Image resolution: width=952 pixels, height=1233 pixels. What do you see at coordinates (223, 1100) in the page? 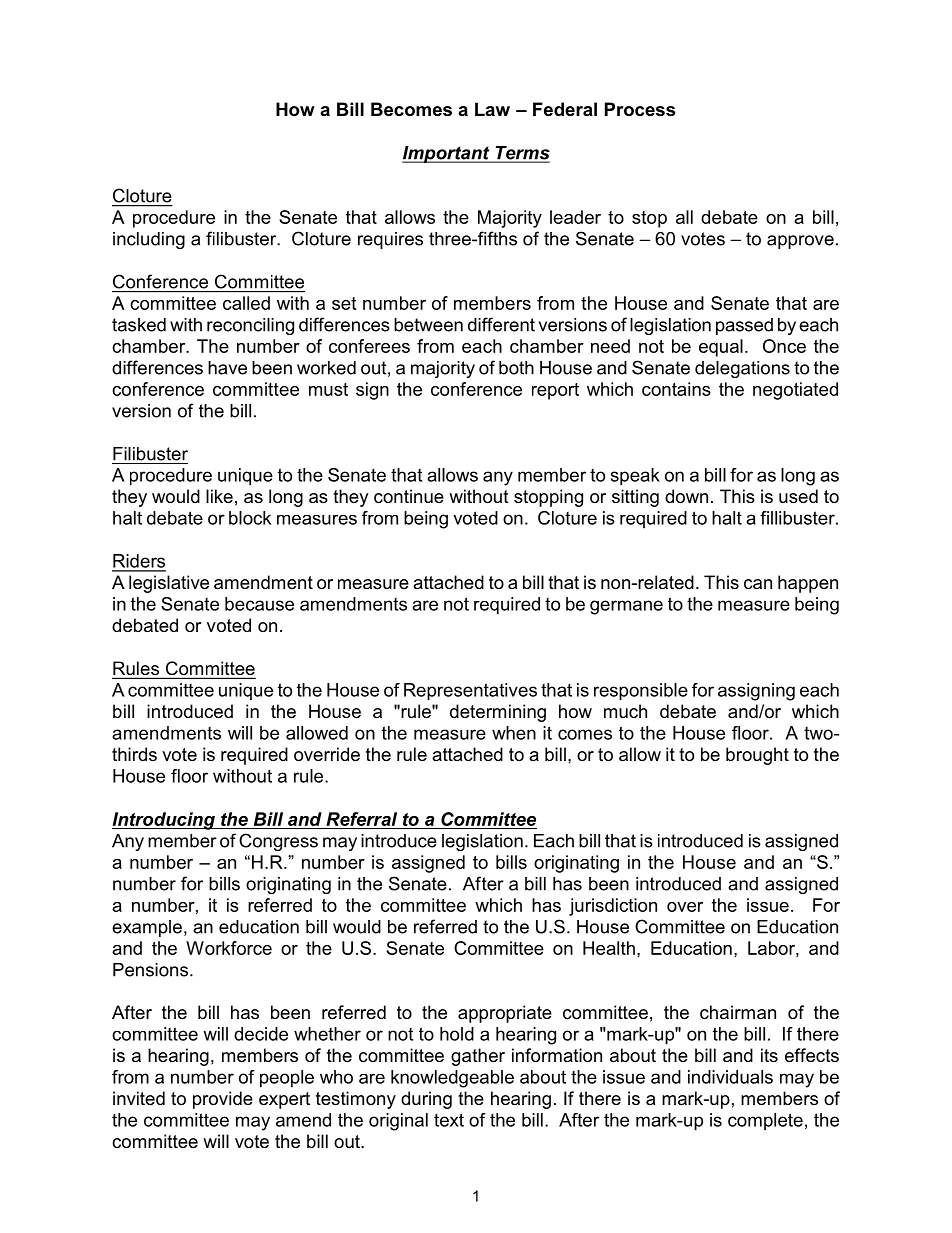
I see `provide` at bounding box center [223, 1100].
